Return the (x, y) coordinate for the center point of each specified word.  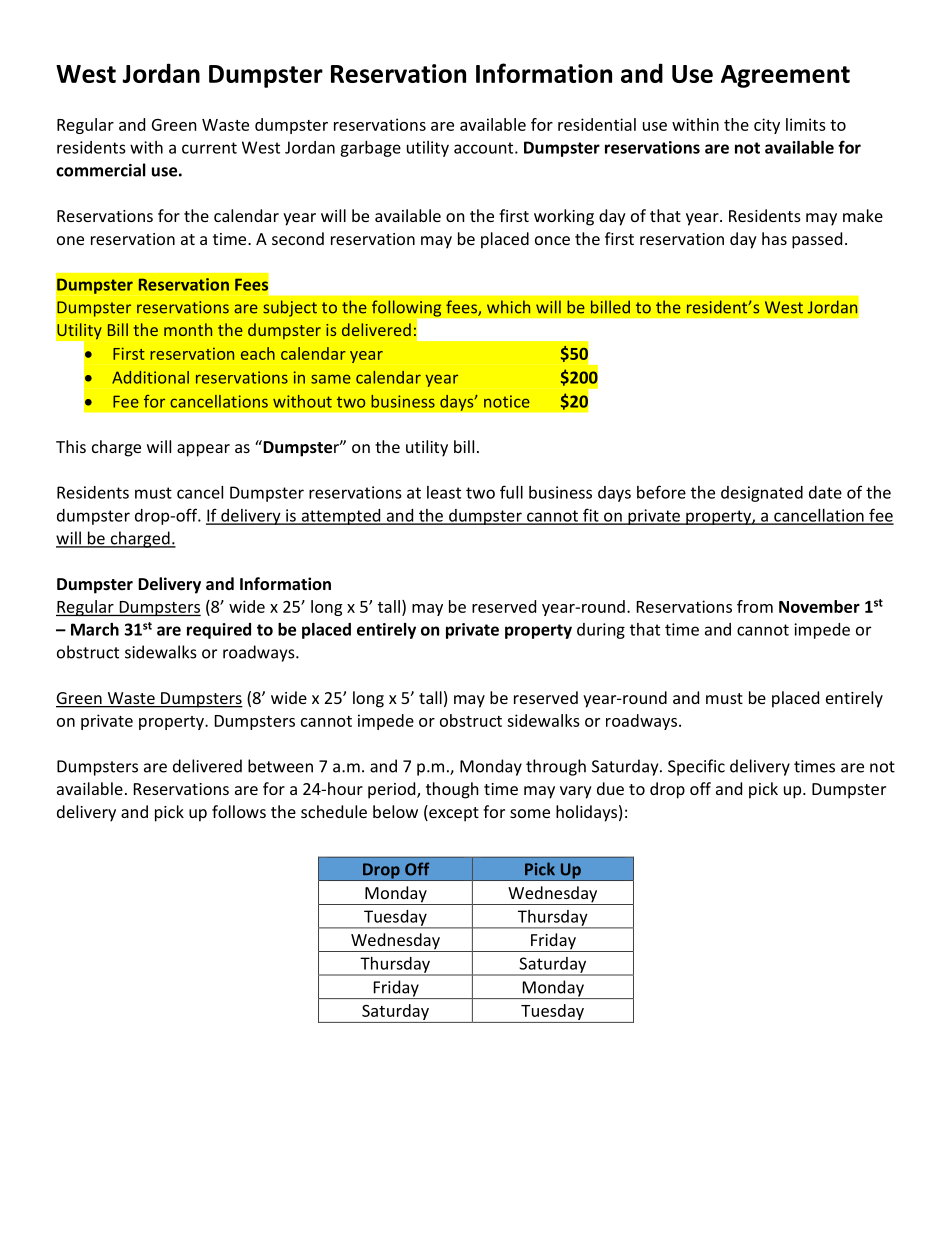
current (209, 148)
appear (203, 450)
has (774, 238)
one (70, 240)
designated (762, 494)
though (452, 790)
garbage (370, 149)
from (755, 606)
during (601, 631)
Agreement (785, 76)
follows (239, 811)
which (508, 307)
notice (507, 401)
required (219, 631)
